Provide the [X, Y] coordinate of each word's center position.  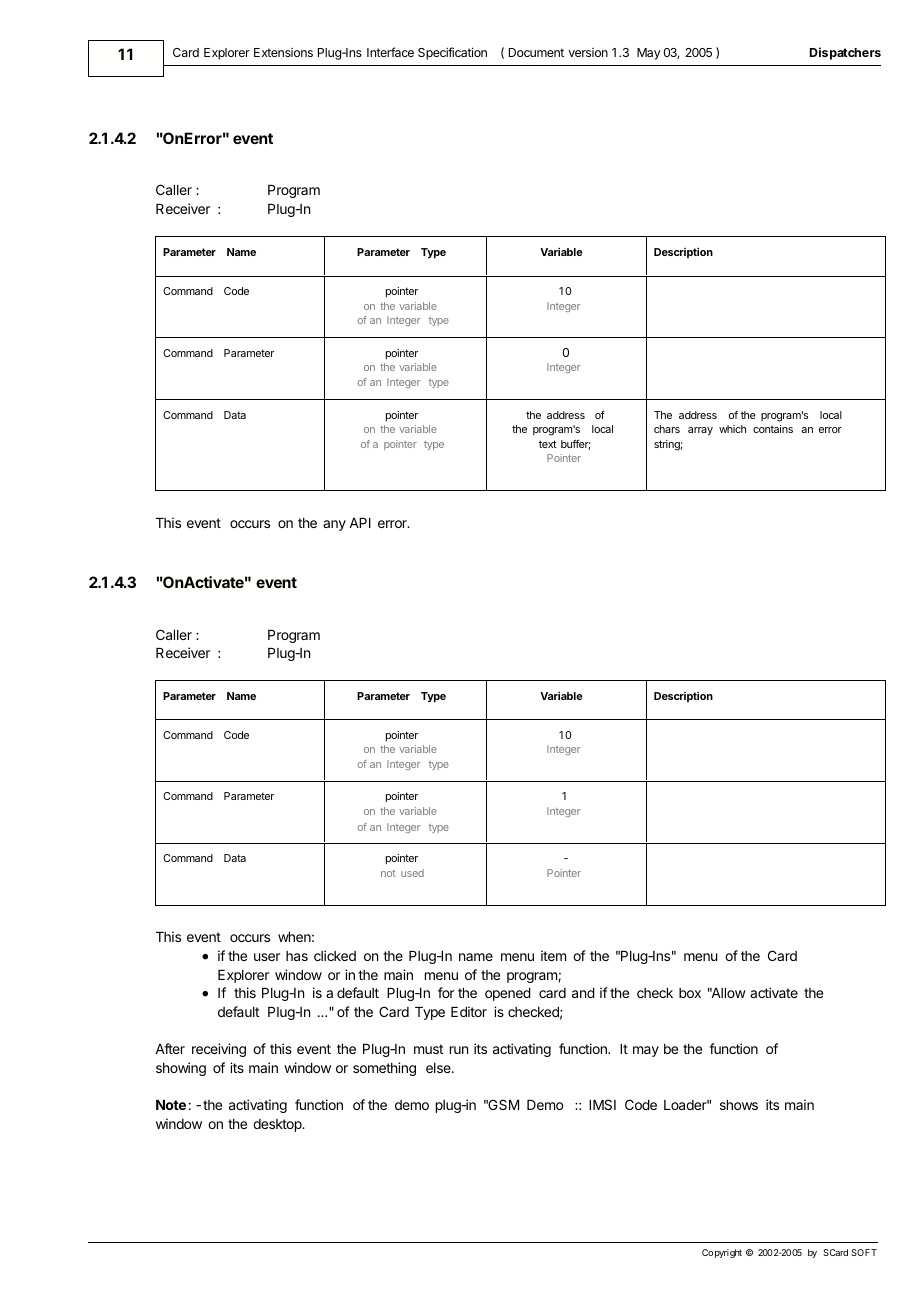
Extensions [283, 52]
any [334, 525]
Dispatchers [845, 53]
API [360, 523]
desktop [278, 1125]
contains [773, 429]
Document [536, 52]
